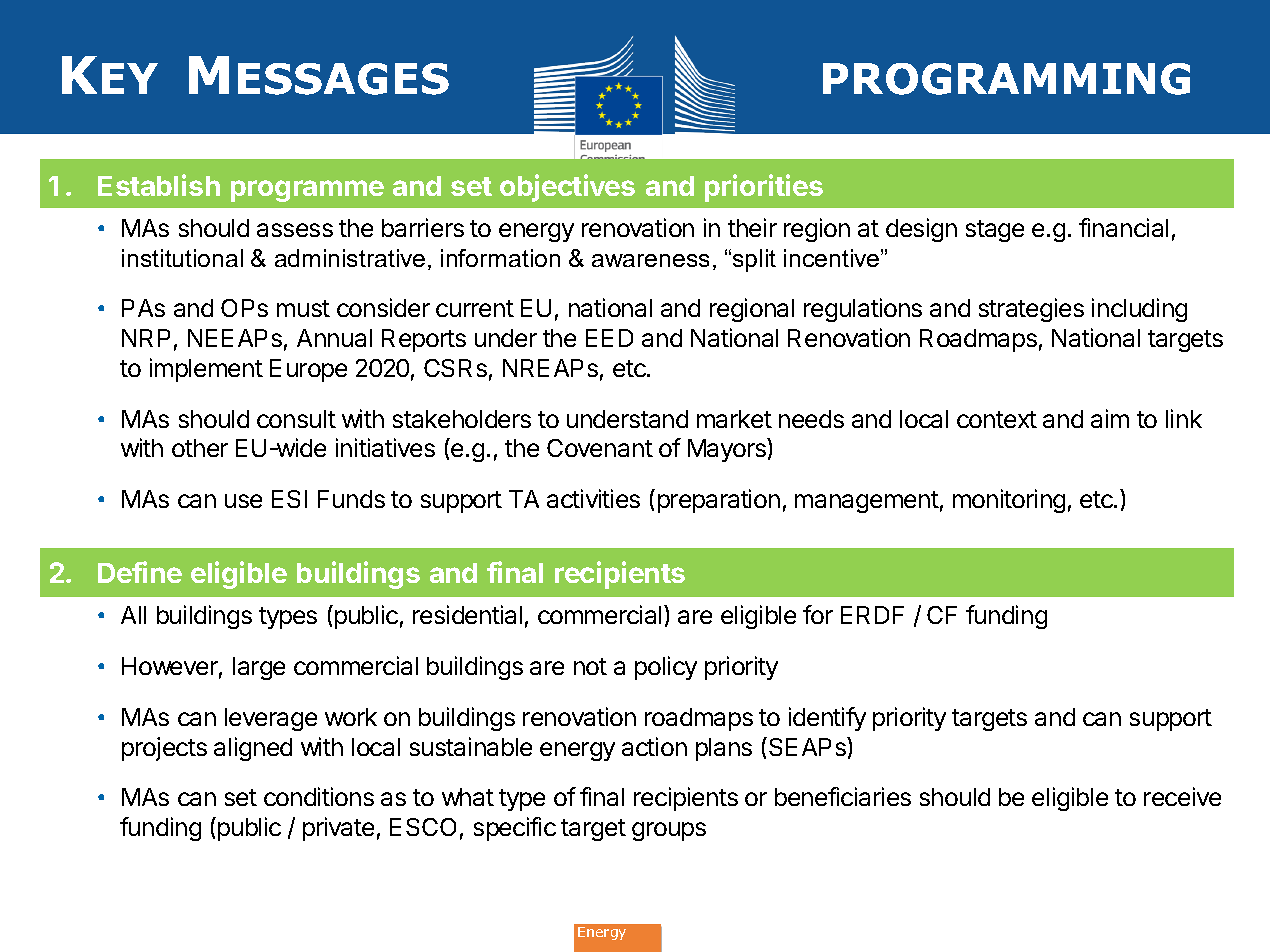  I want to click on PROGRAMMING, so click(1006, 79).
